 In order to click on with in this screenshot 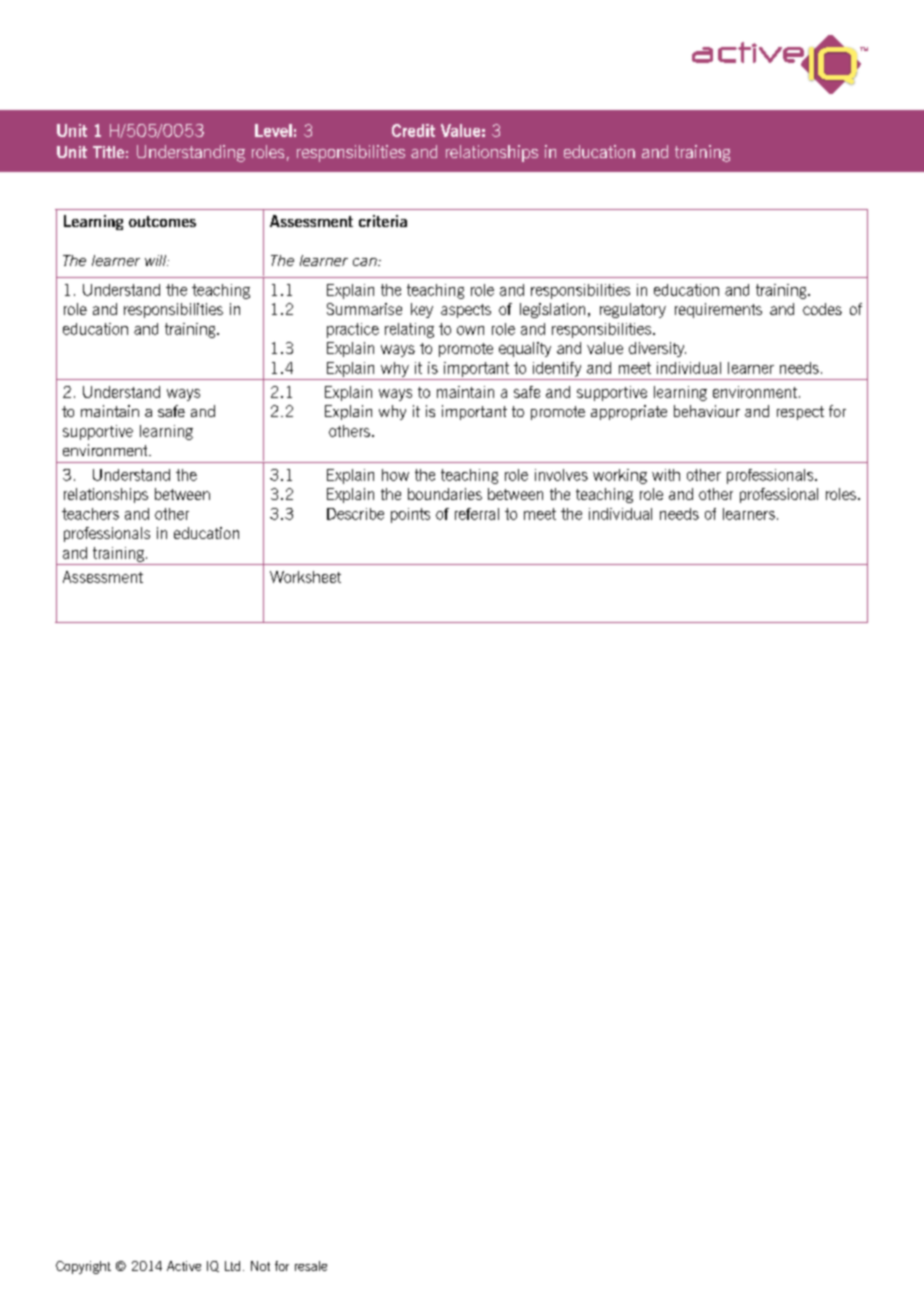, I will do `click(666, 475)`.
